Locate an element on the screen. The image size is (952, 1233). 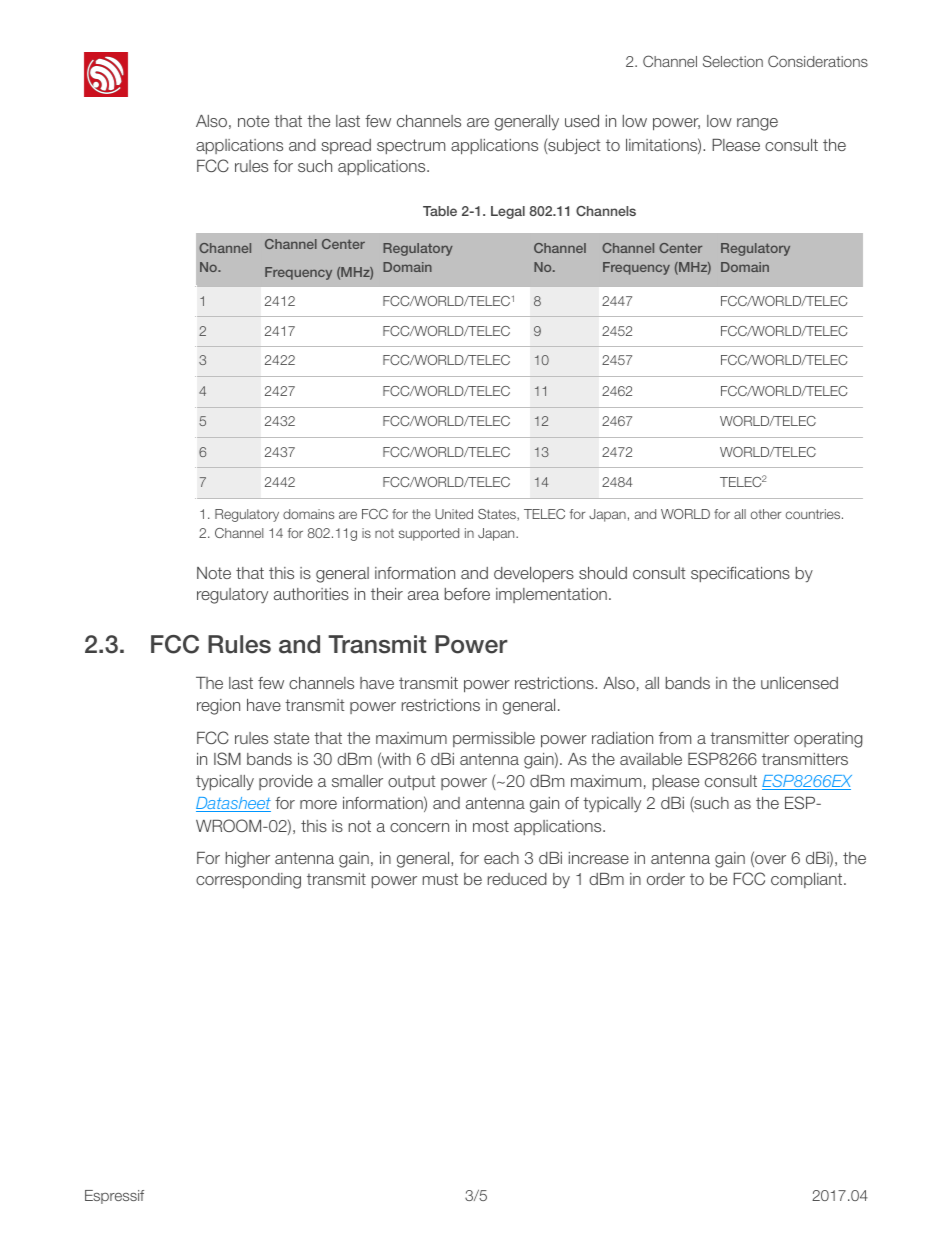
implementation is located at coordinates (551, 595).
